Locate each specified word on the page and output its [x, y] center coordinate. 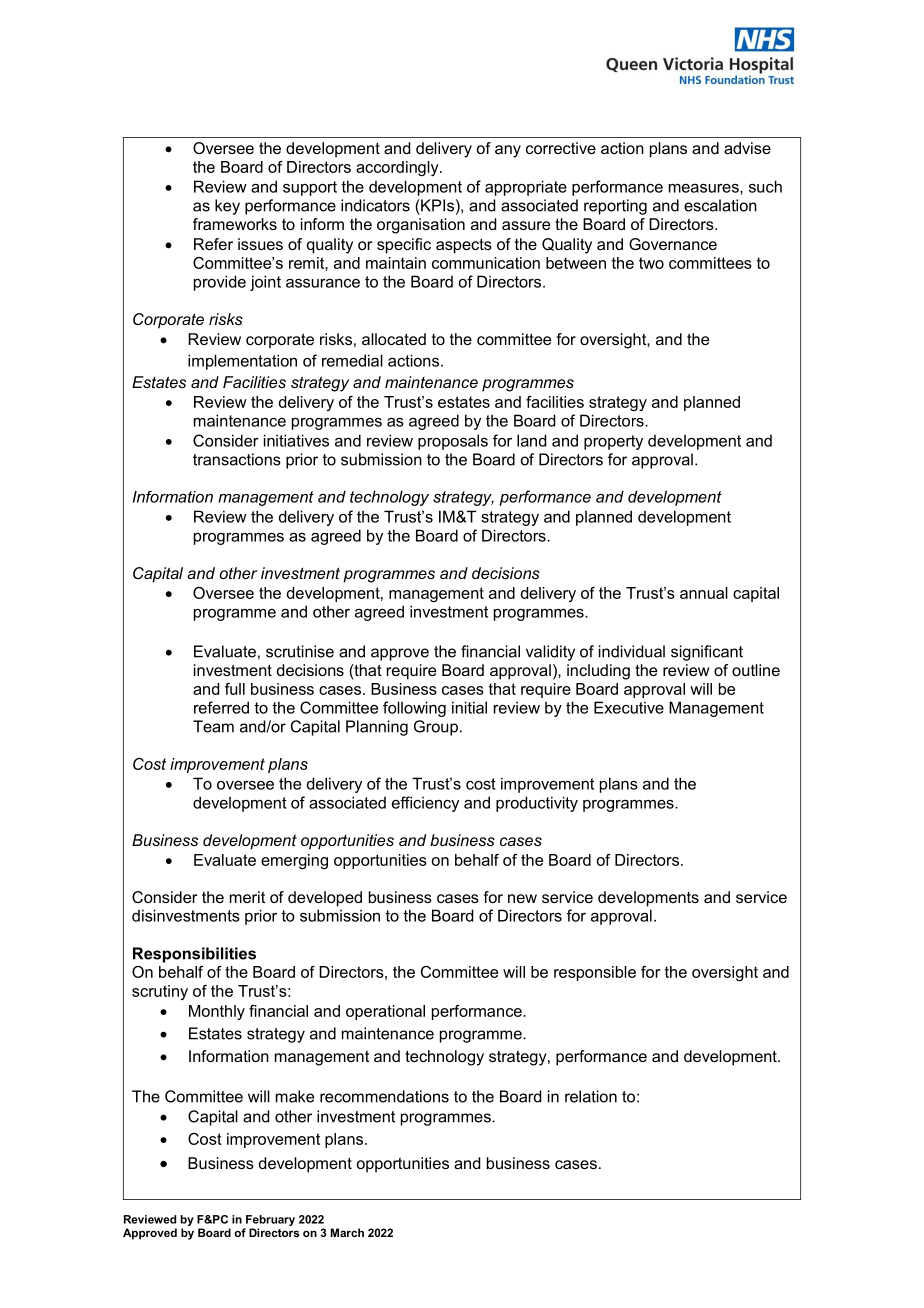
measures [705, 188]
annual [704, 593]
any [508, 151]
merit [247, 897]
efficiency [425, 804]
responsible [595, 973]
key [227, 207]
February [270, 1220]
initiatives [296, 440]
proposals [453, 442]
